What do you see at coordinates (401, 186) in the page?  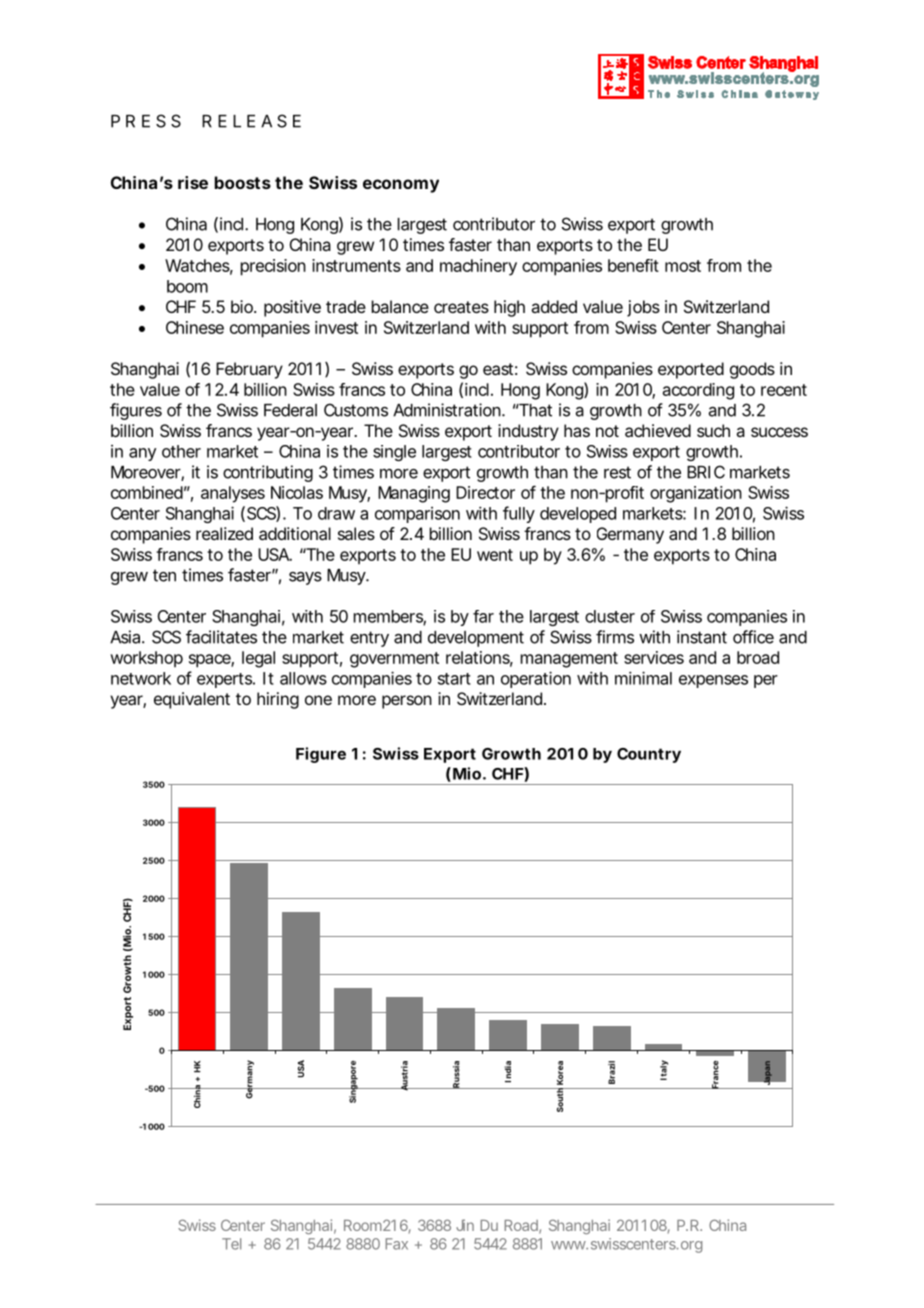 I see `economy` at bounding box center [401, 186].
